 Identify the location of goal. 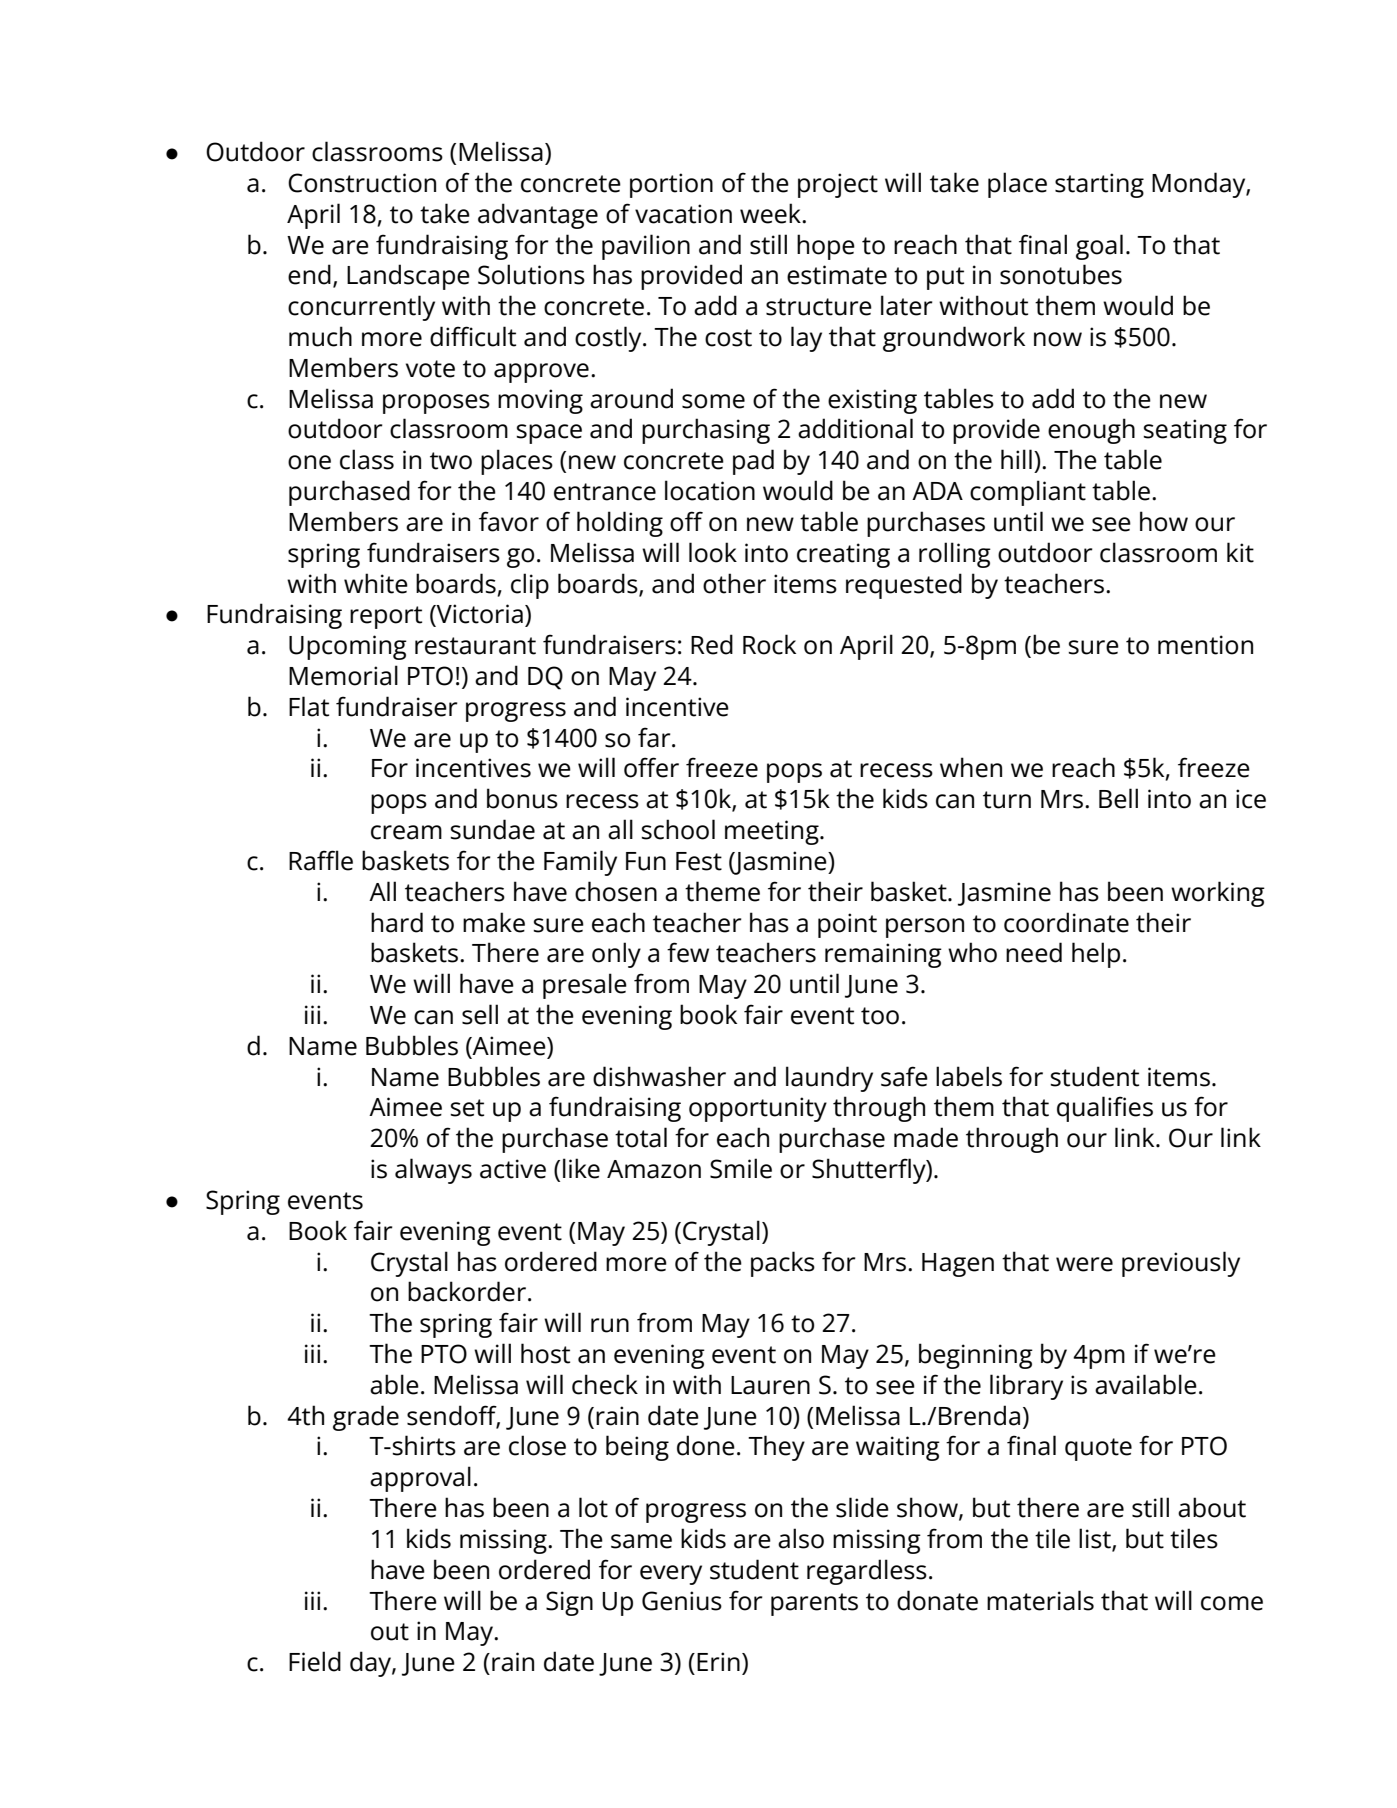
(1099, 247).
